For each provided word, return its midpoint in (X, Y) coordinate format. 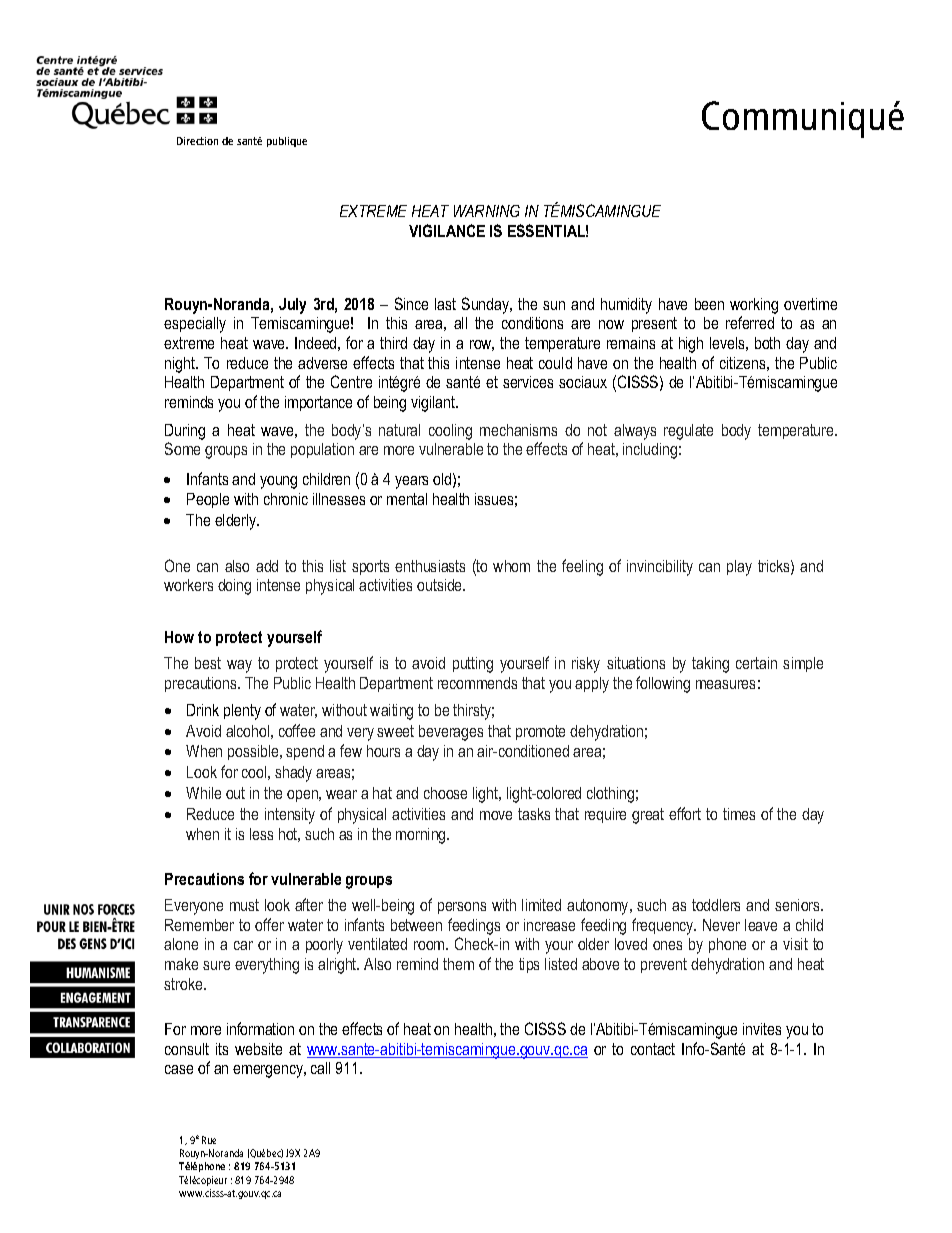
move (496, 815)
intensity (290, 816)
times (739, 814)
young (278, 482)
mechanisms (518, 430)
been (709, 304)
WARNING (487, 211)
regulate (688, 432)
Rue (209, 1140)
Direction (197, 141)
